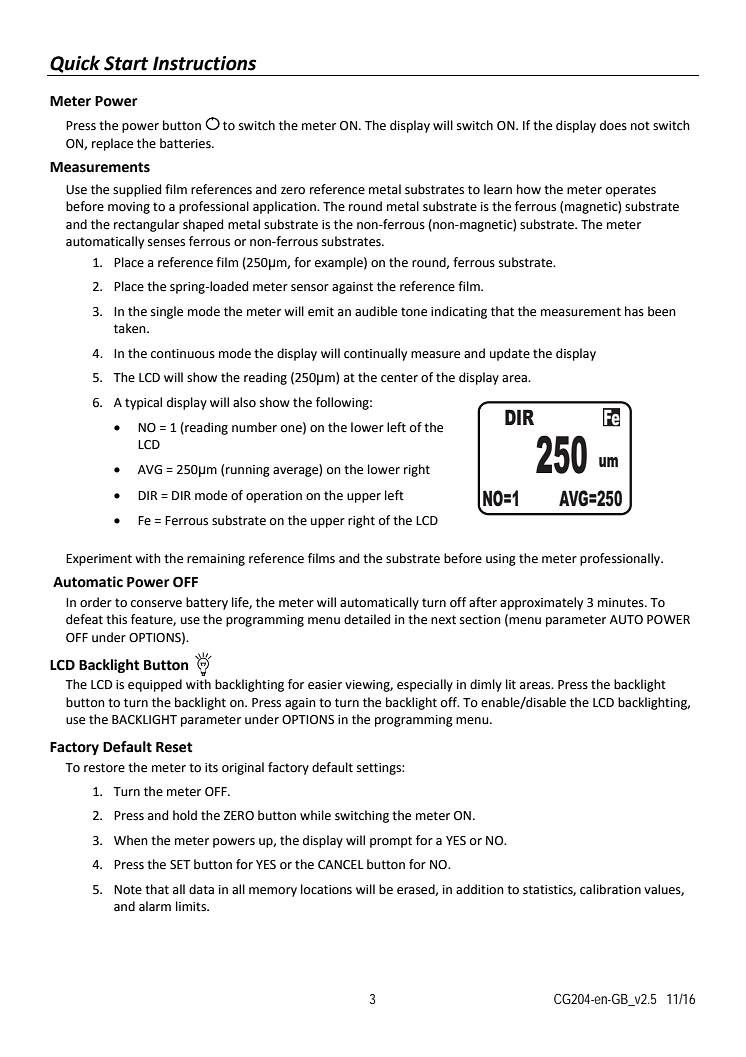 The height and width of the screenshot is (1057, 746). What do you see at coordinates (634, 311) in the screenshot?
I see `has` at bounding box center [634, 311].
